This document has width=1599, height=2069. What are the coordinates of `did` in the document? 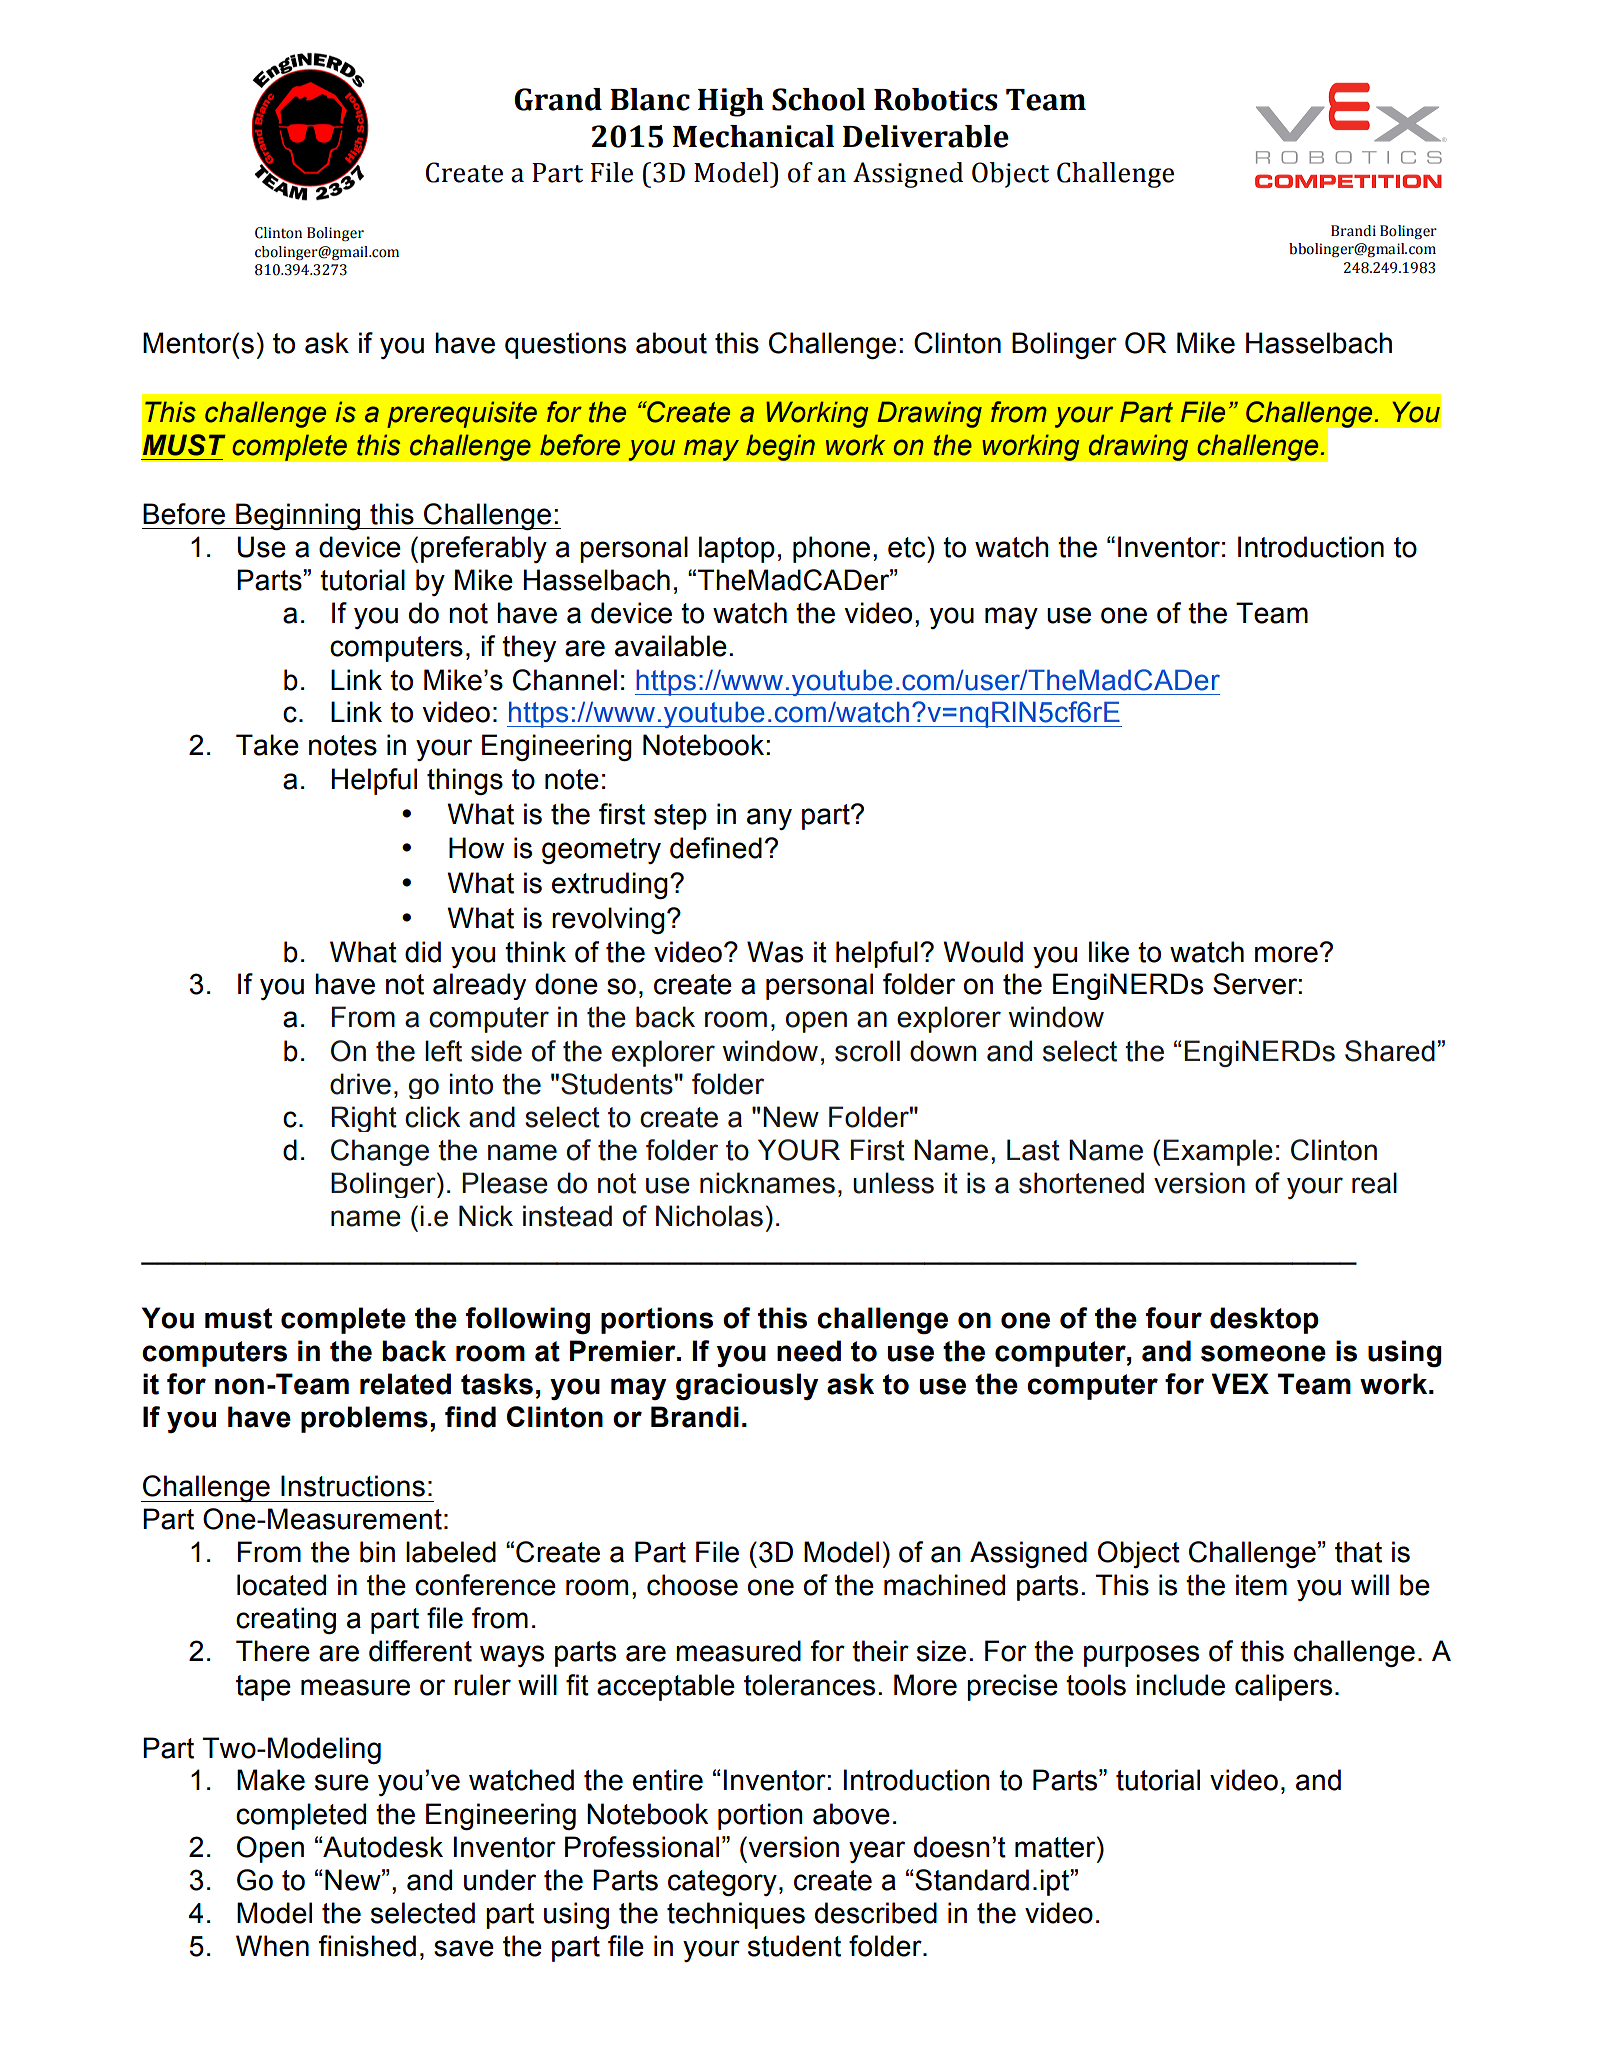 It's located at (423, 952).
